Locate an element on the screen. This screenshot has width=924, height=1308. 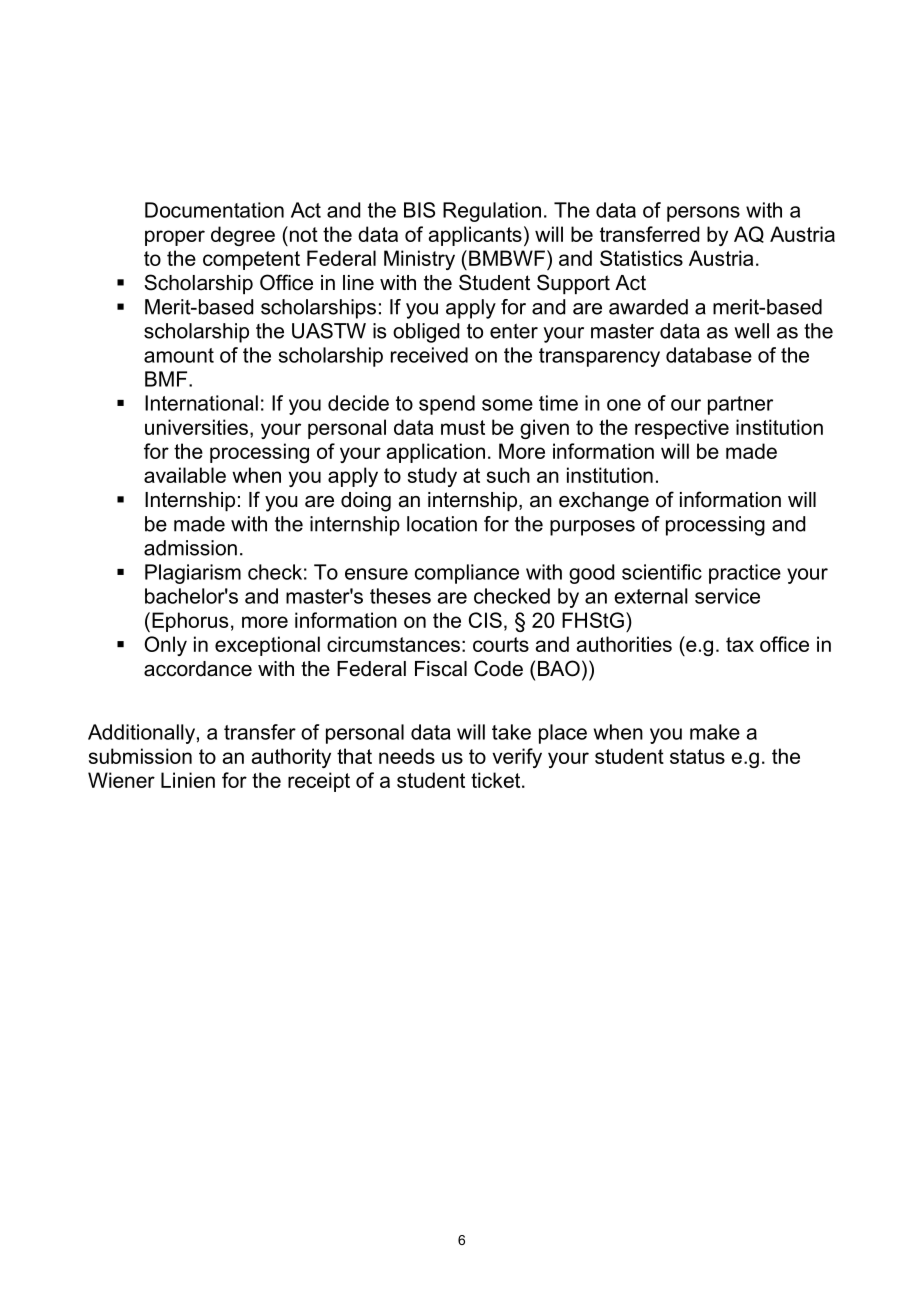
persons is located at coordinates (703, 214).
